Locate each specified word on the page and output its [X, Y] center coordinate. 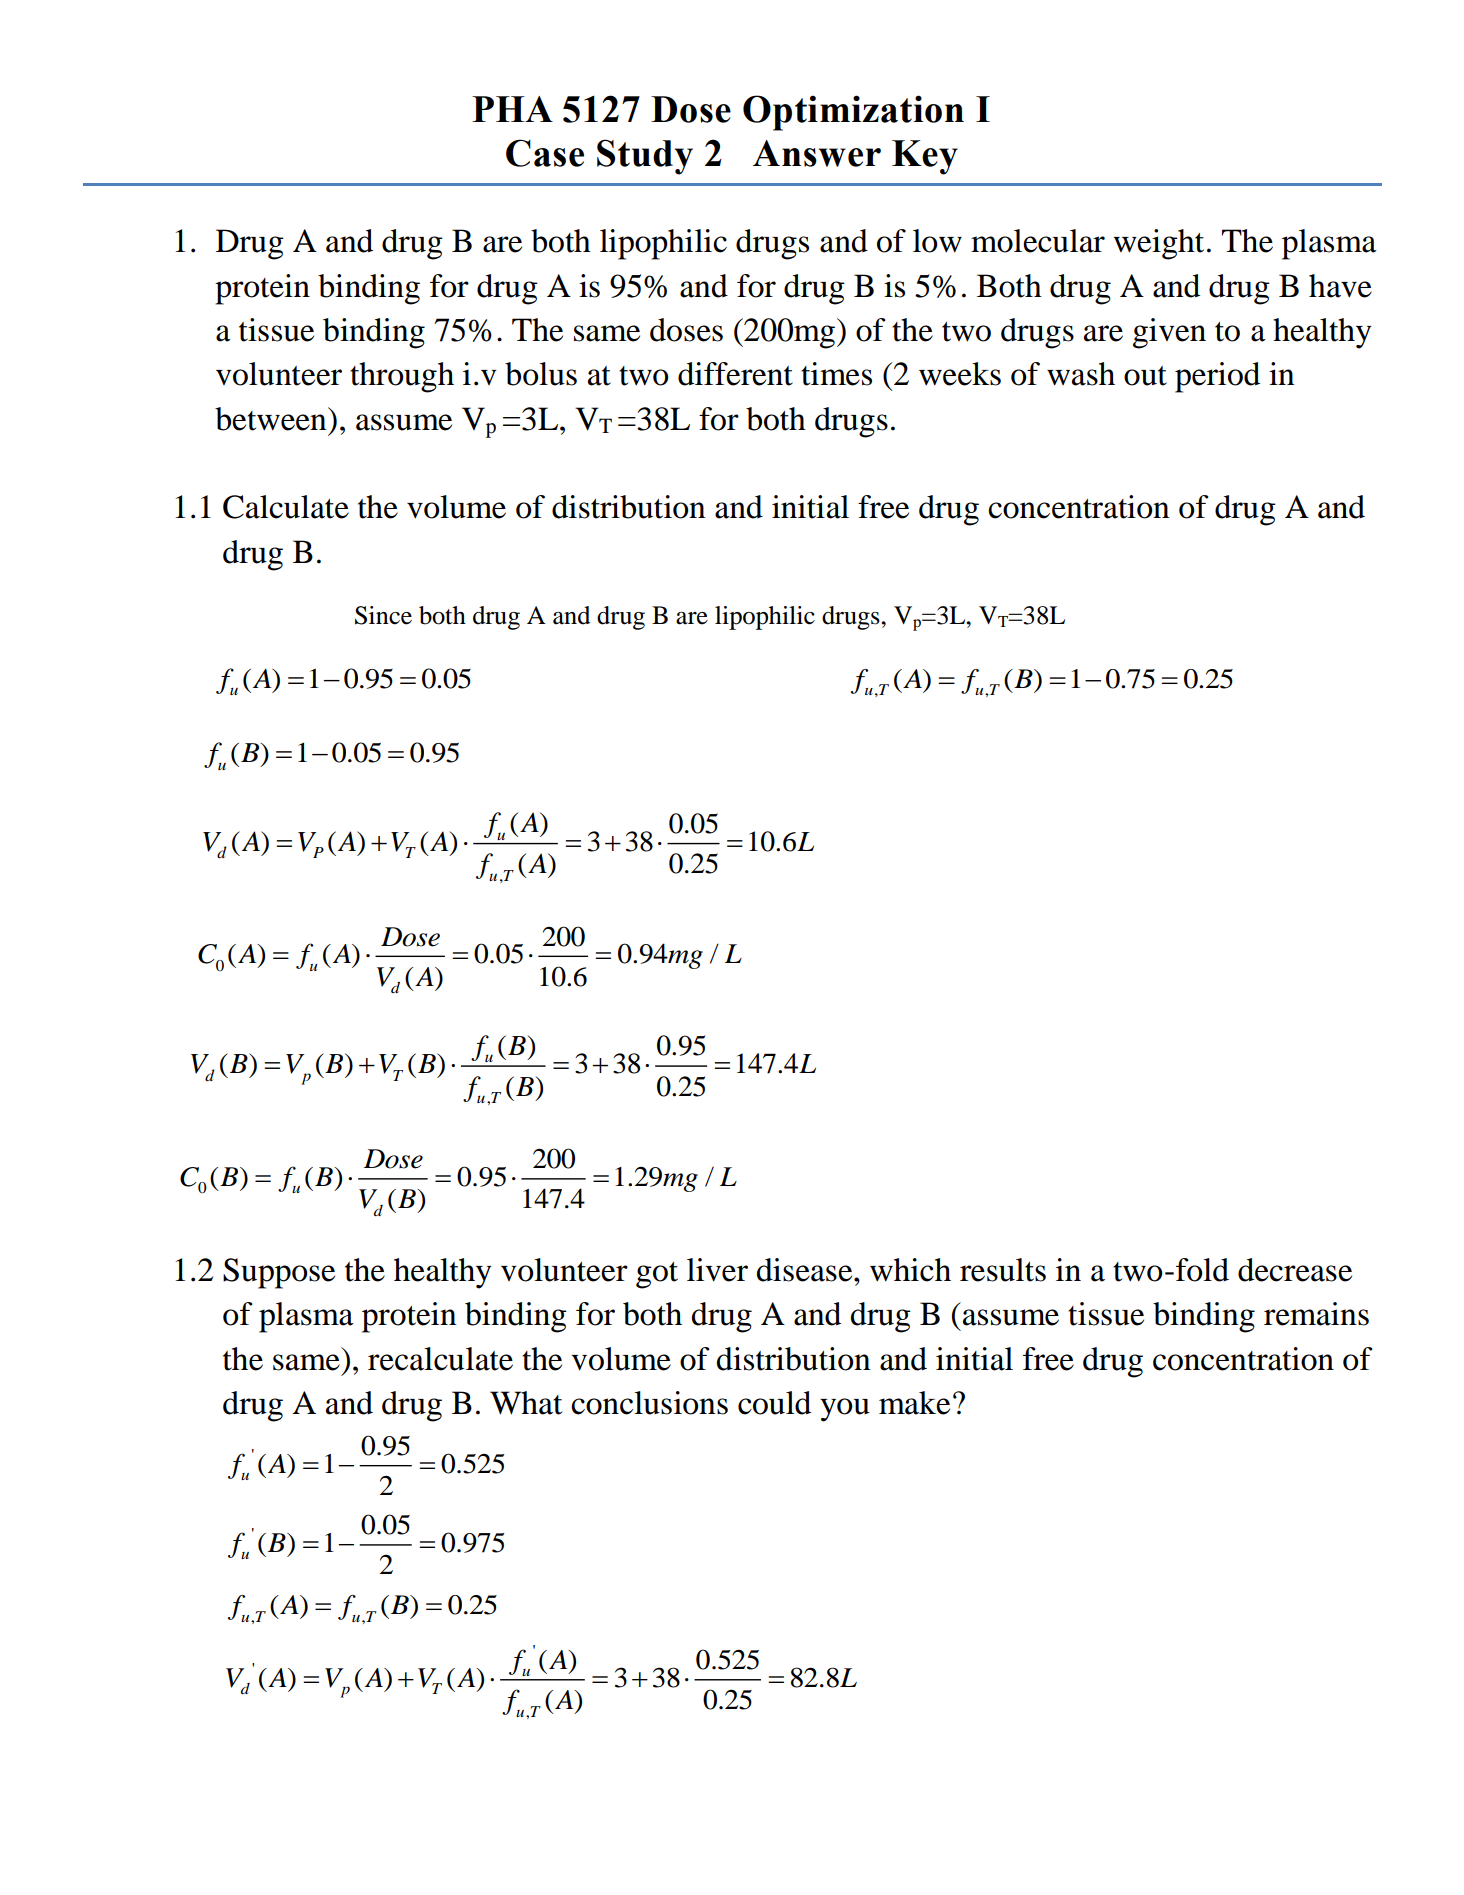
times [836, 374]
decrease [1295, 1270]
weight [1159, 244]
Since [383, 615]
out [1145, 376]
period [1217, 377]
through [402, 377]
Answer [817, 153]
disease [806, 1270]
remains [1316, 1314]
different [735, 374]
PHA [512, 109]
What [526, 1403]
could [774, 1403]
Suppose [279, 1273]
